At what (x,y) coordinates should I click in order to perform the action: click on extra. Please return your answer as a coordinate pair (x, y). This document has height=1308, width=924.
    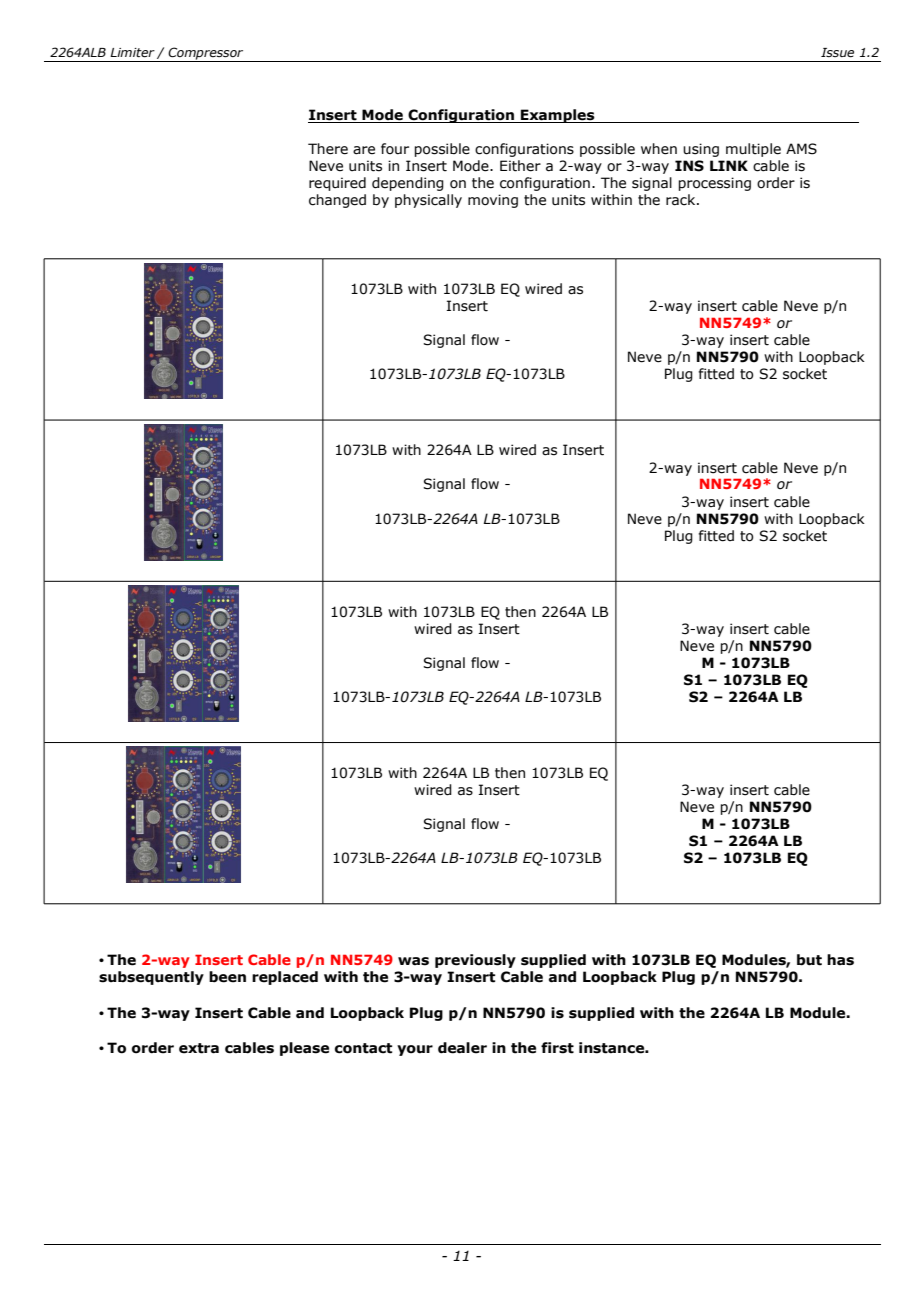
    Looking at the image, I should click on (199, 1048).
